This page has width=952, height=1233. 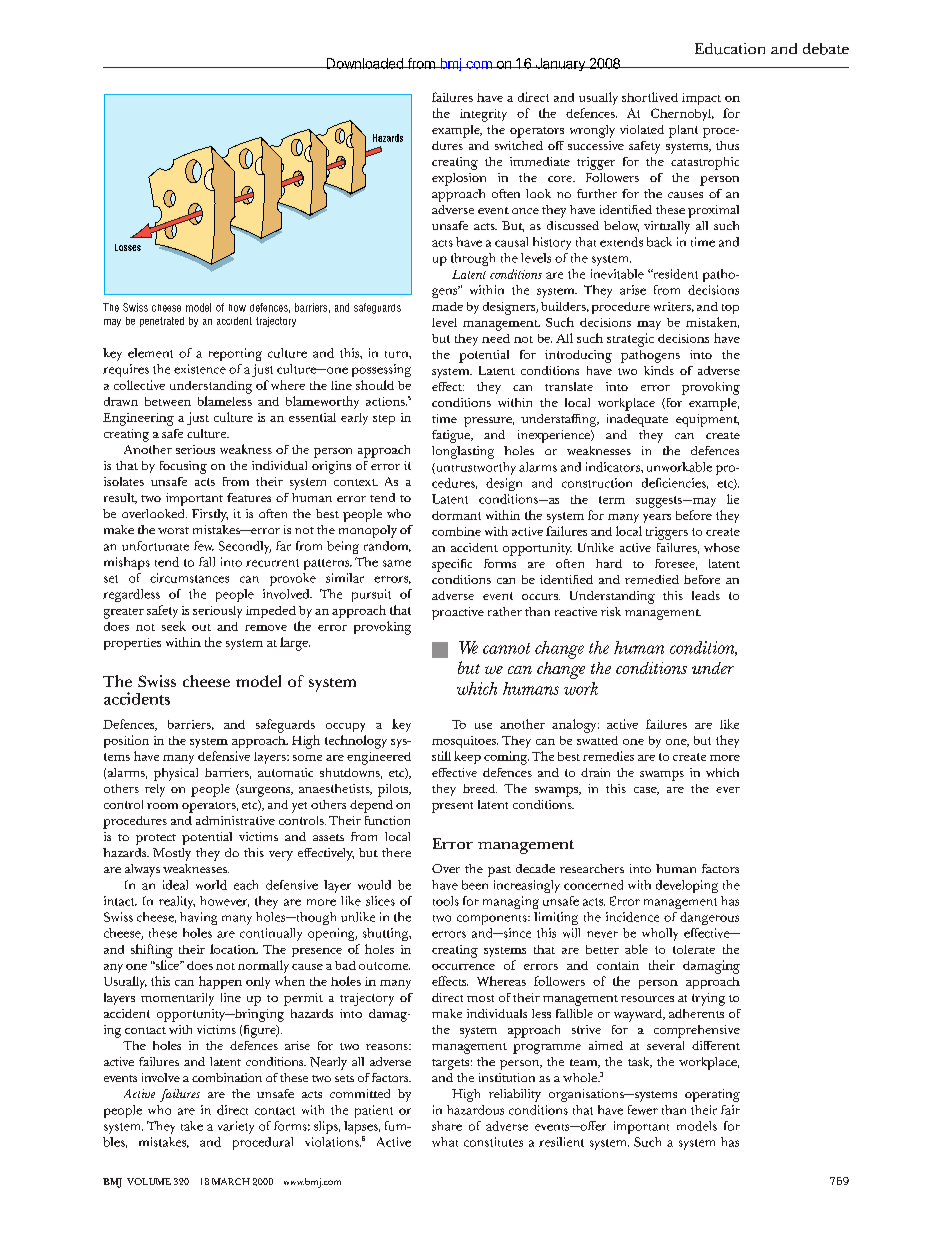 What do you see at coordinates (730, 49) in the page?
I see `Education` at bounding box center [730, 49].
